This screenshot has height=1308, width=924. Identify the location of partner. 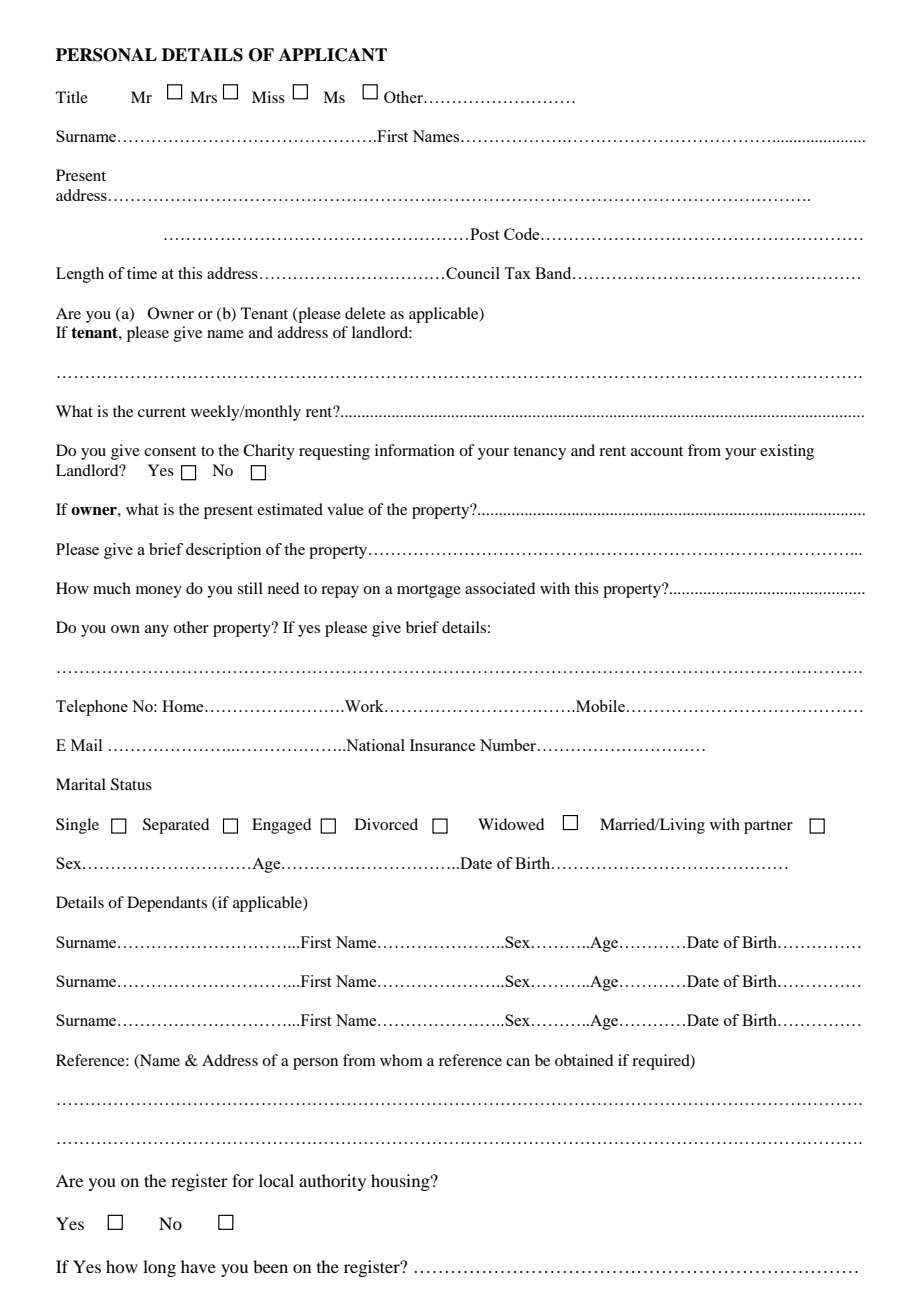
(768, 827).
